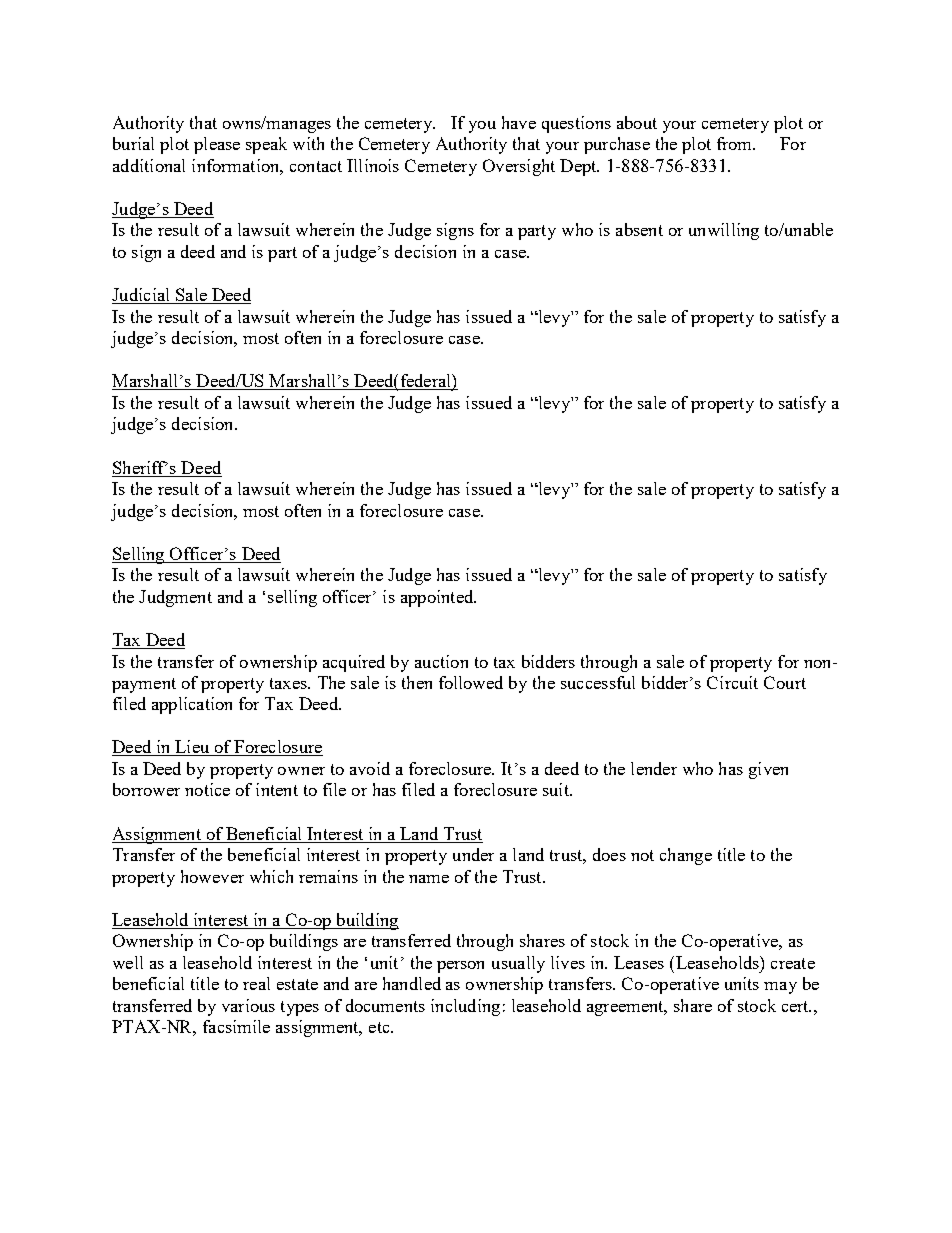 The image size is (952, 1233). I want to click on unwilling, so click(724, 231).
